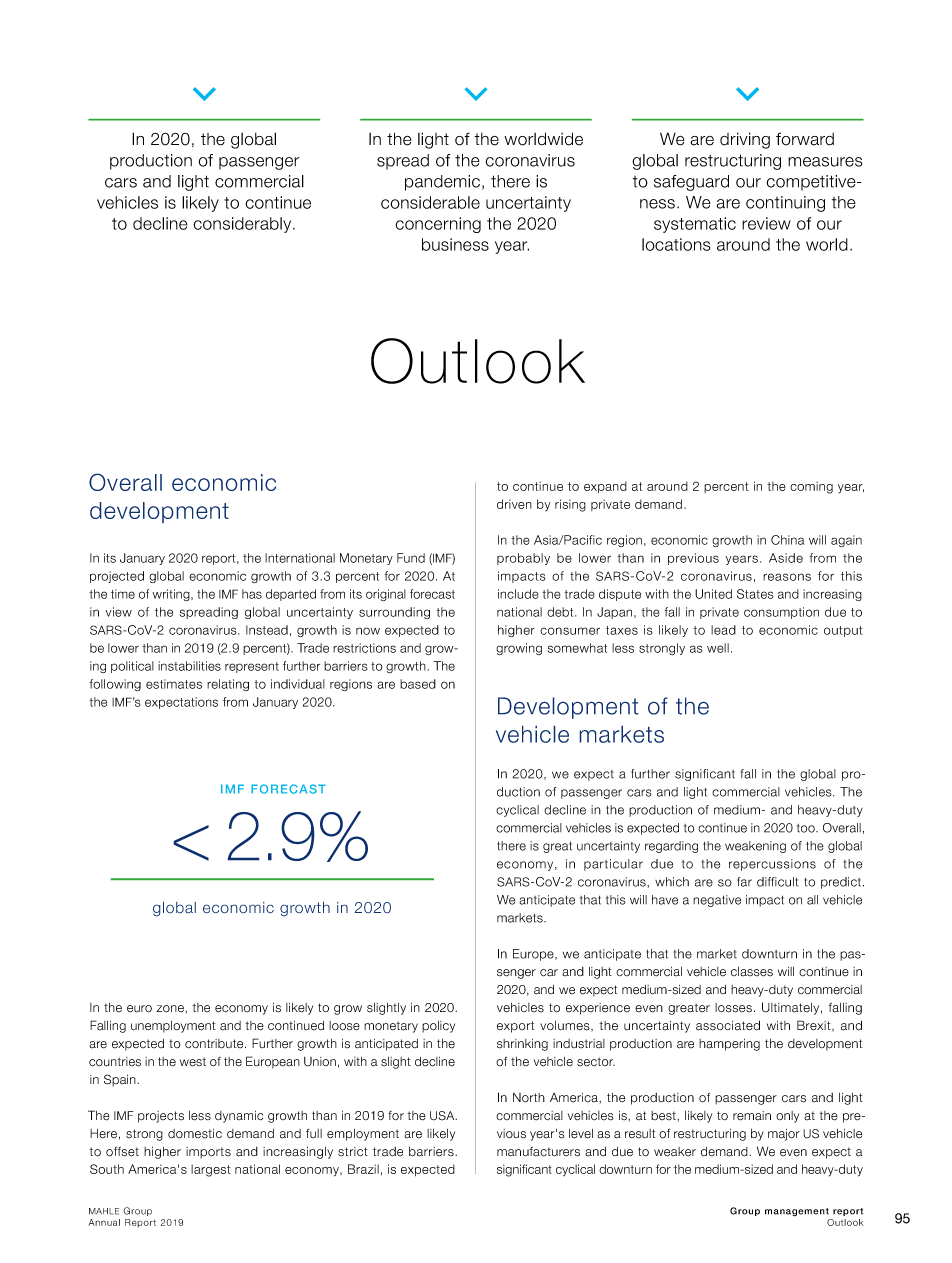 The width and height of the document is (952, 1263). Describe the element at coordinates (211, 1170) in the document. I see `largest` at that location.
